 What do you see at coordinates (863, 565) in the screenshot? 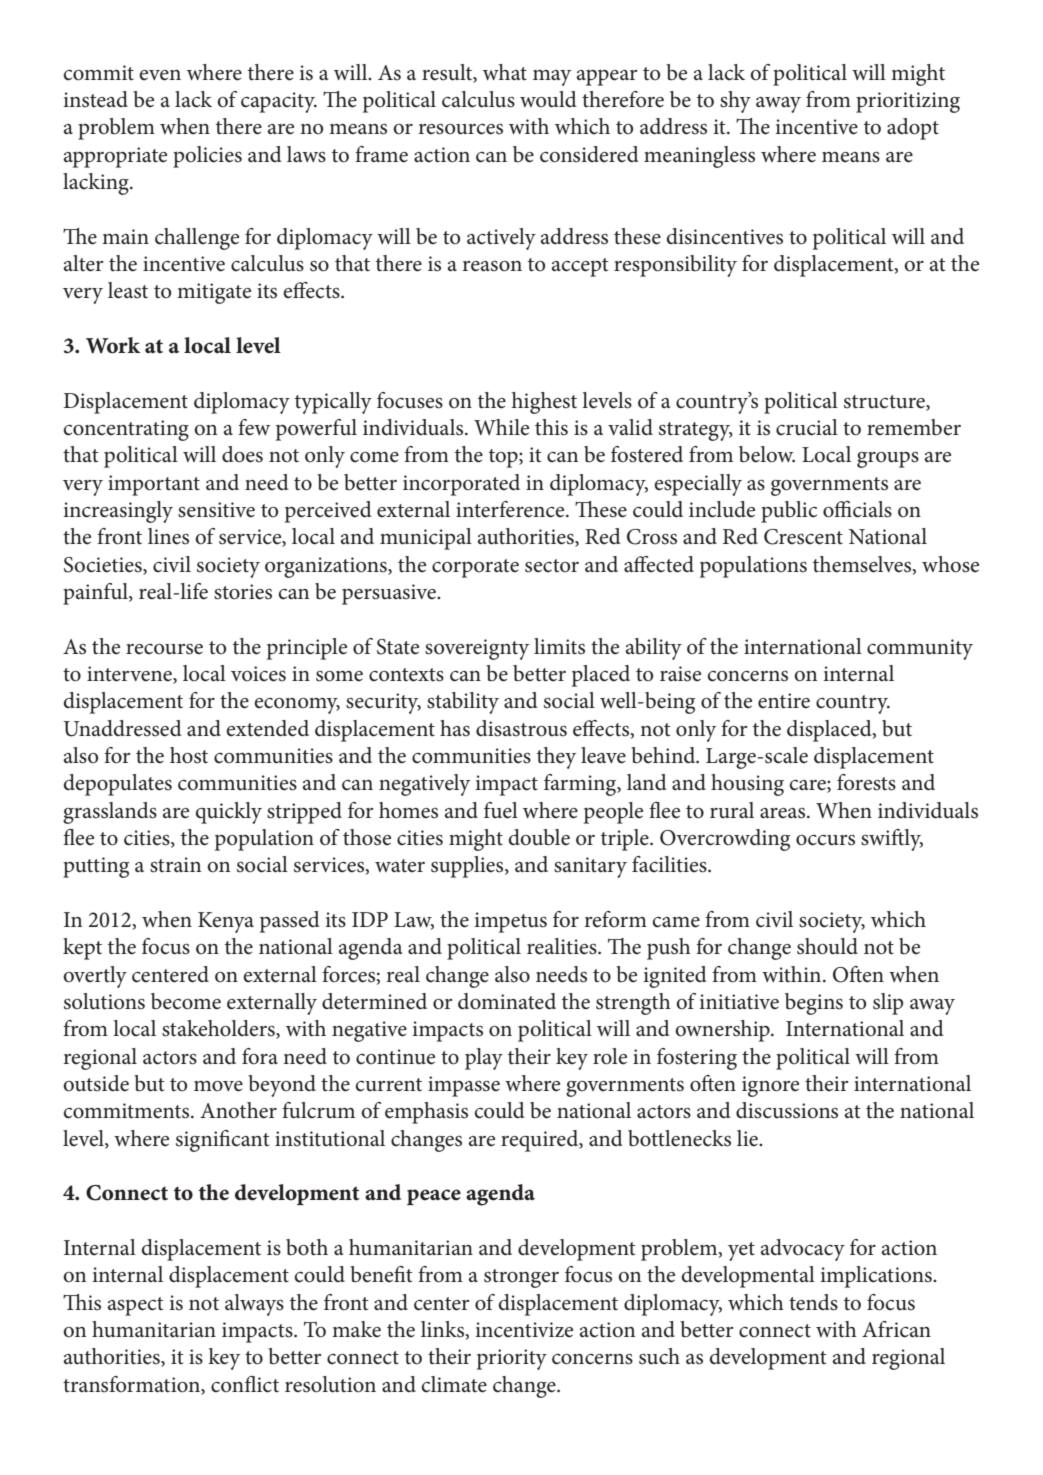
I see `themselves` at bounding box center [863, 565].
